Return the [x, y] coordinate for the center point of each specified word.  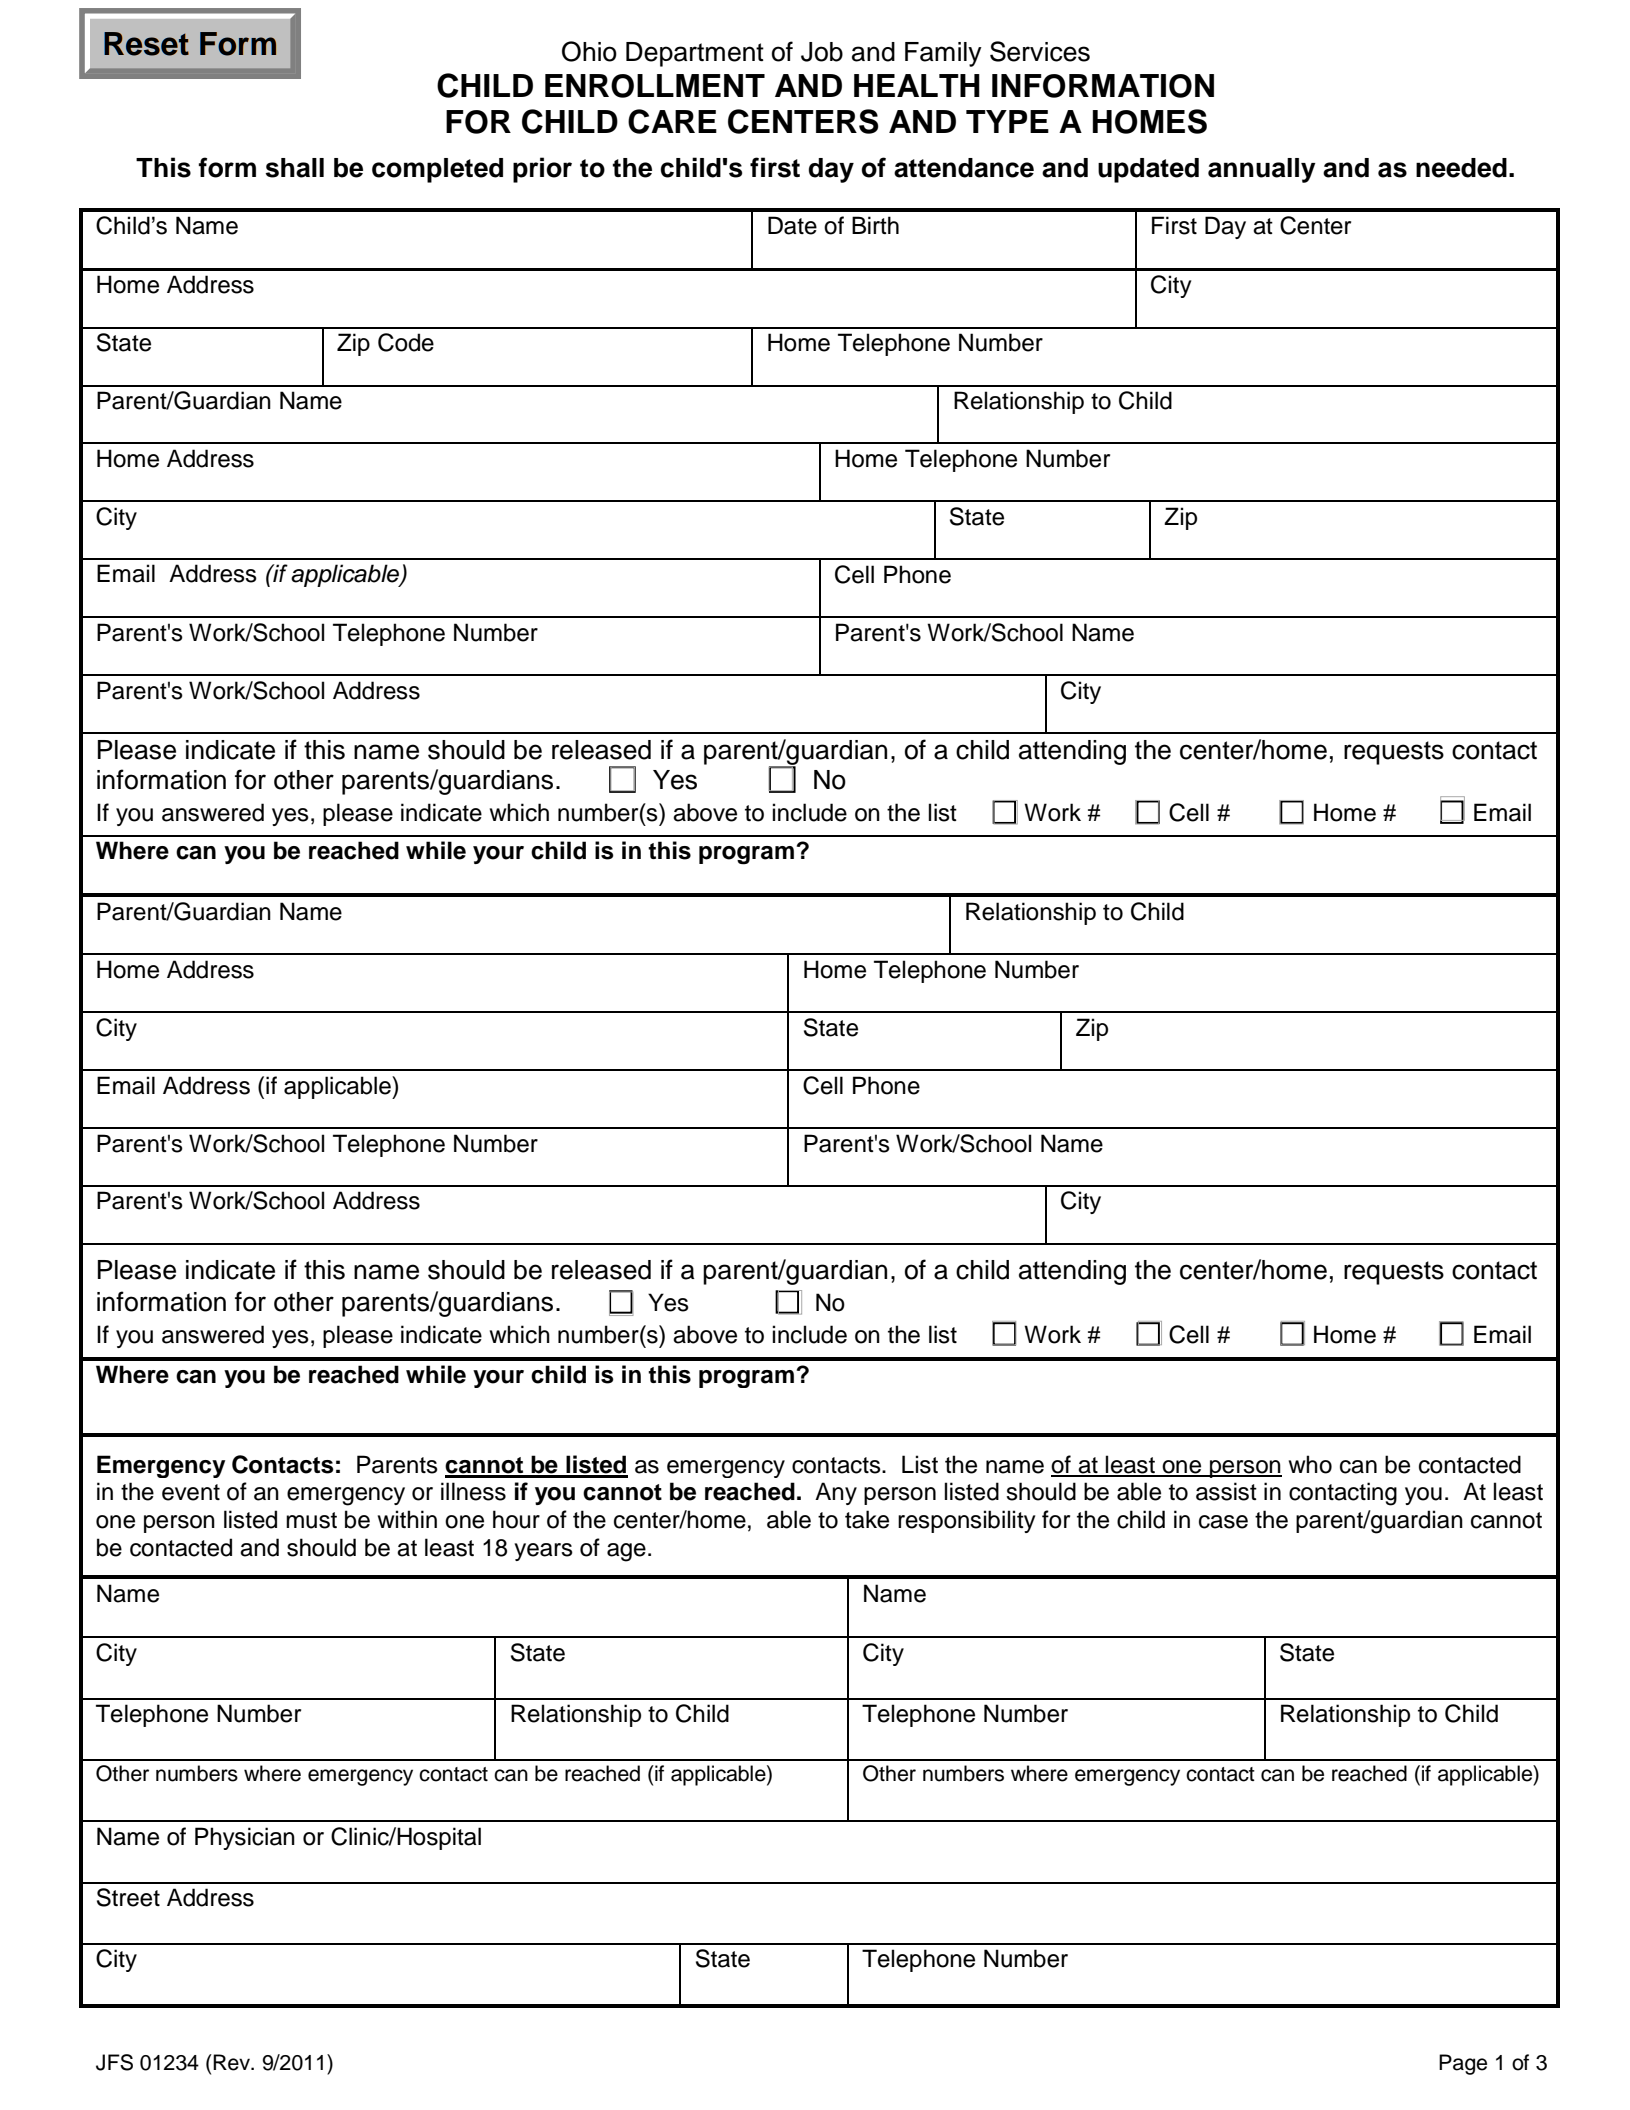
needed [1461, 168]
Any [836, 1493]
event [191, 1492]
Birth [875, 225]
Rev [232, 2062]
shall [294, 168]
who [1310, 1464]
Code [406, 342]
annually [1262, 170]
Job [822, 52]
